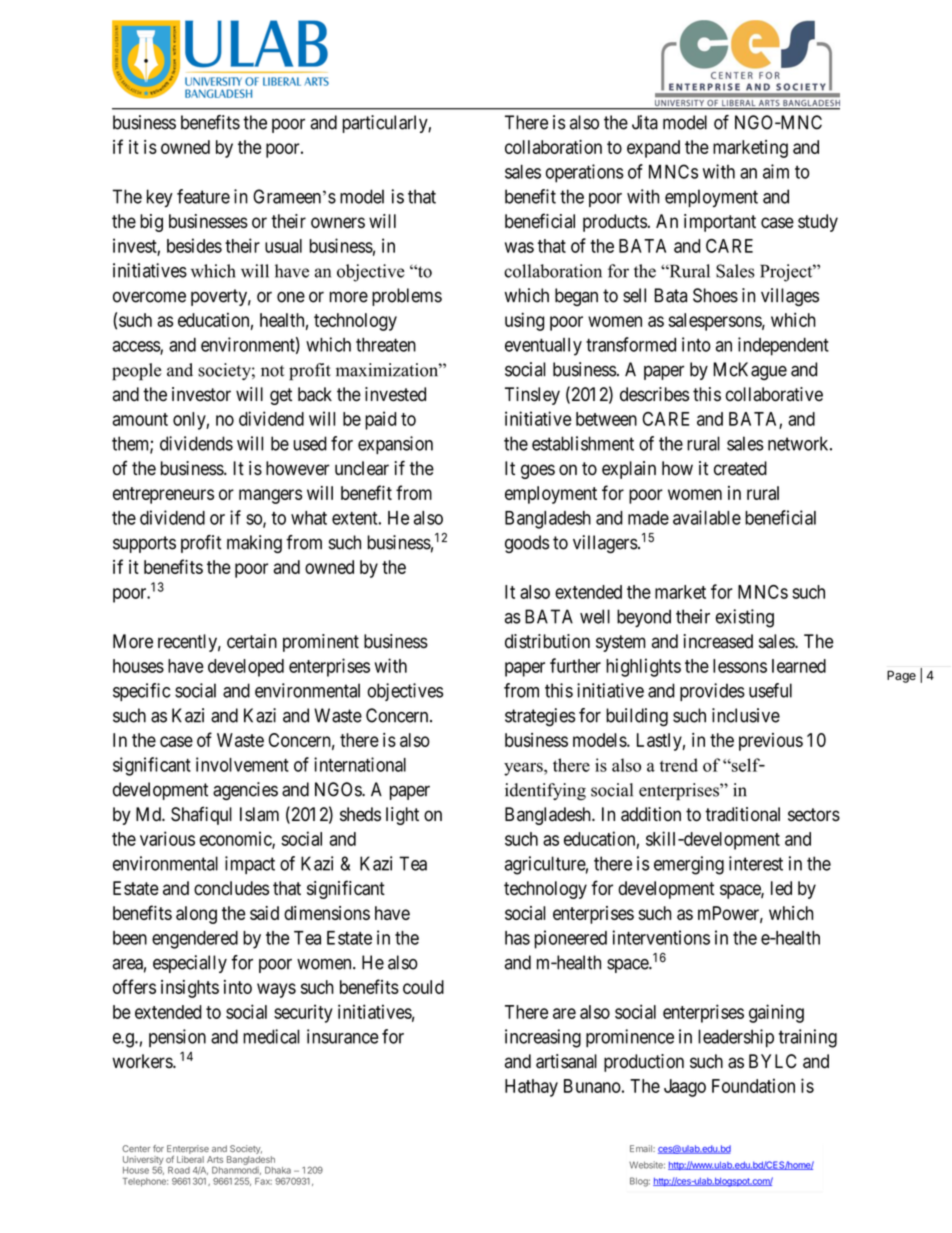 Image resolution: width=952 pixels, height=1233 pixels. Describe the element at coordinates (776, 171) in the screenshot. I see `aim` at that location.
